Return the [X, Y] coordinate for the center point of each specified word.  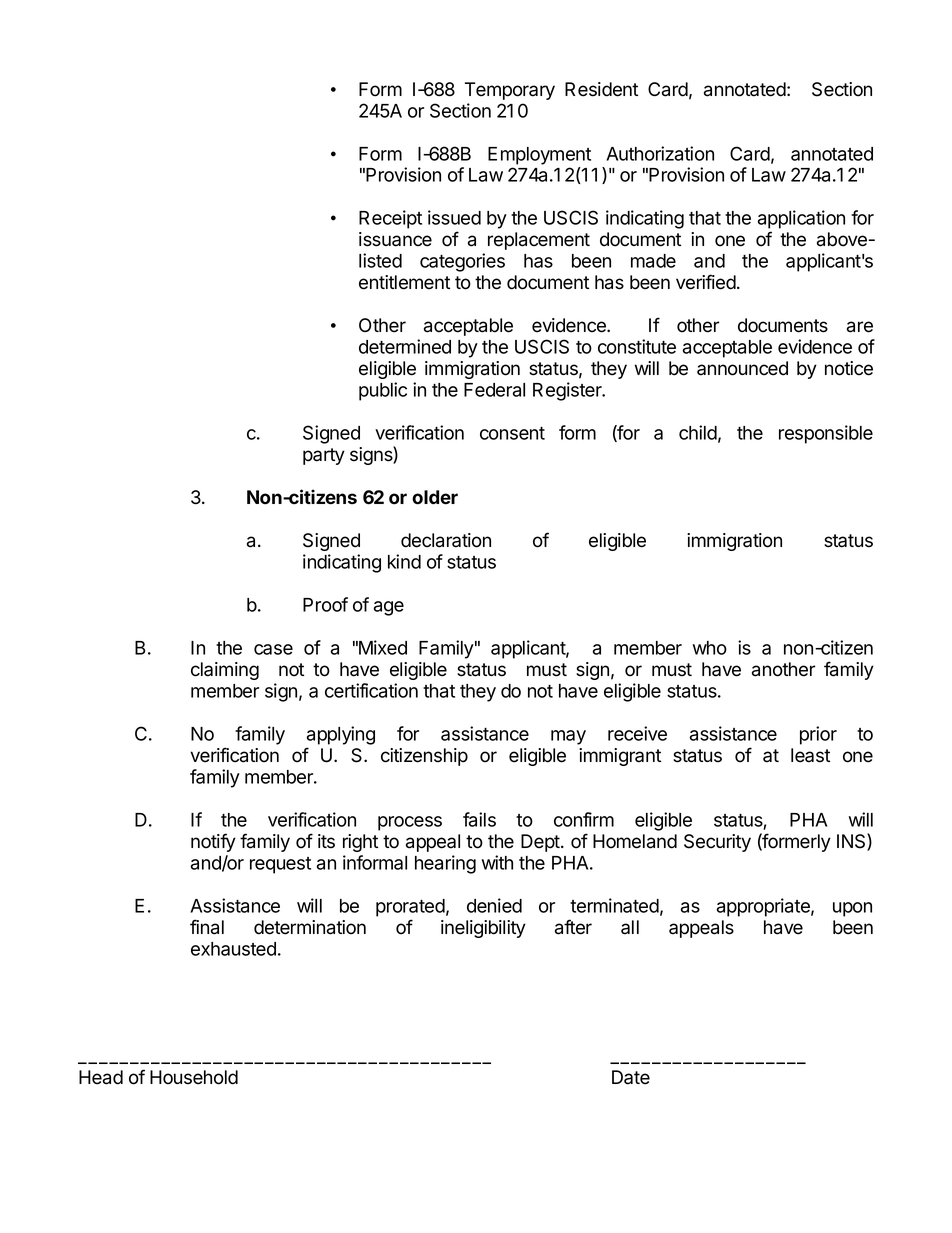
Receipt [390, 219]
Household [194, 1077]
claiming [225, 671]
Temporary [510, 91]
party [324, 456]
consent [512, 433]
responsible [826, 434]
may [568, 737]
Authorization [660, 153]
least [810, 755]
